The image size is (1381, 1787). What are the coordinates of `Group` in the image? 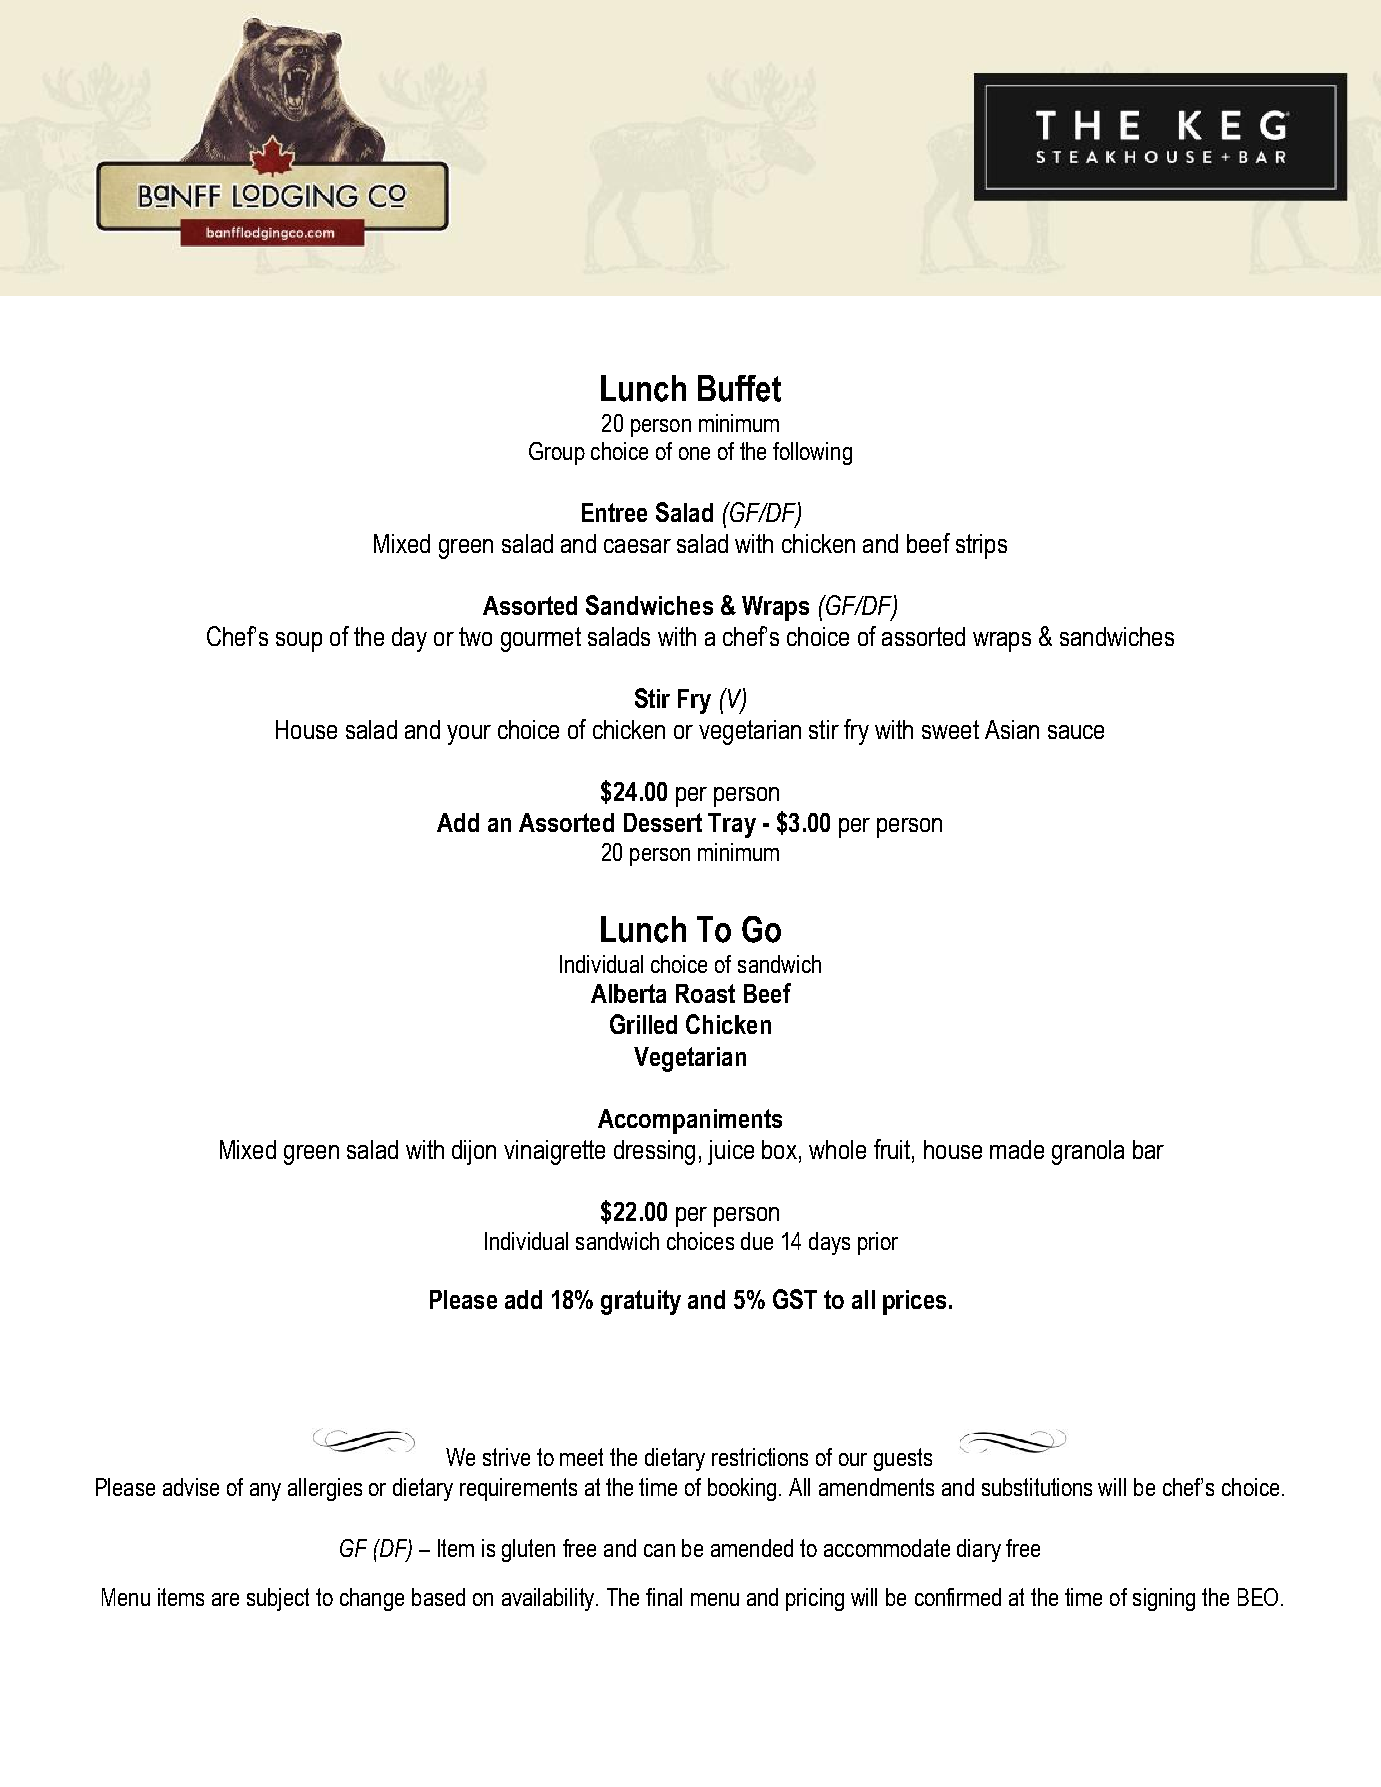 It's located at (557, 453).
